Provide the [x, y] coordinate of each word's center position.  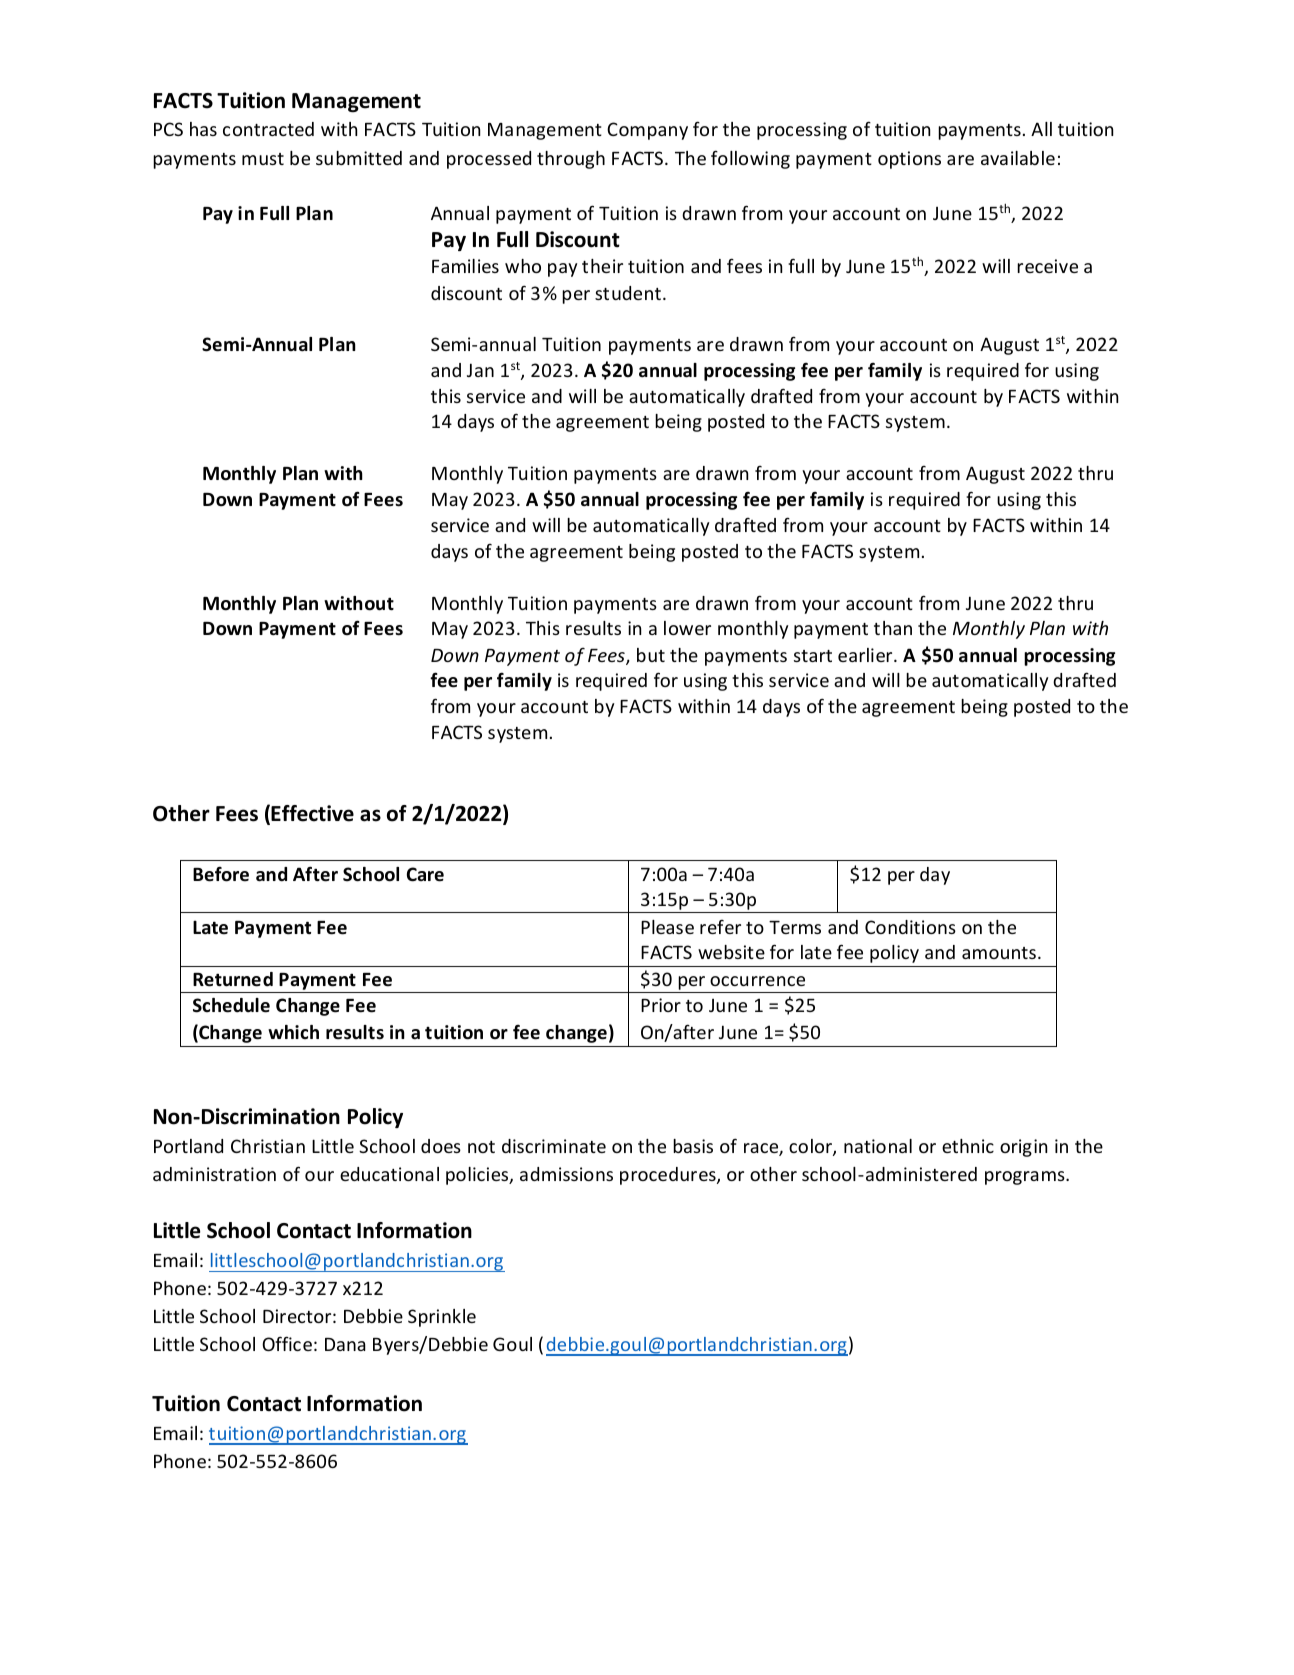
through [571, 160]
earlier [866, 655]
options [909, 160]
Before [221, 874]
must [263, 159]
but [651, 655]
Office [287, 1343]
